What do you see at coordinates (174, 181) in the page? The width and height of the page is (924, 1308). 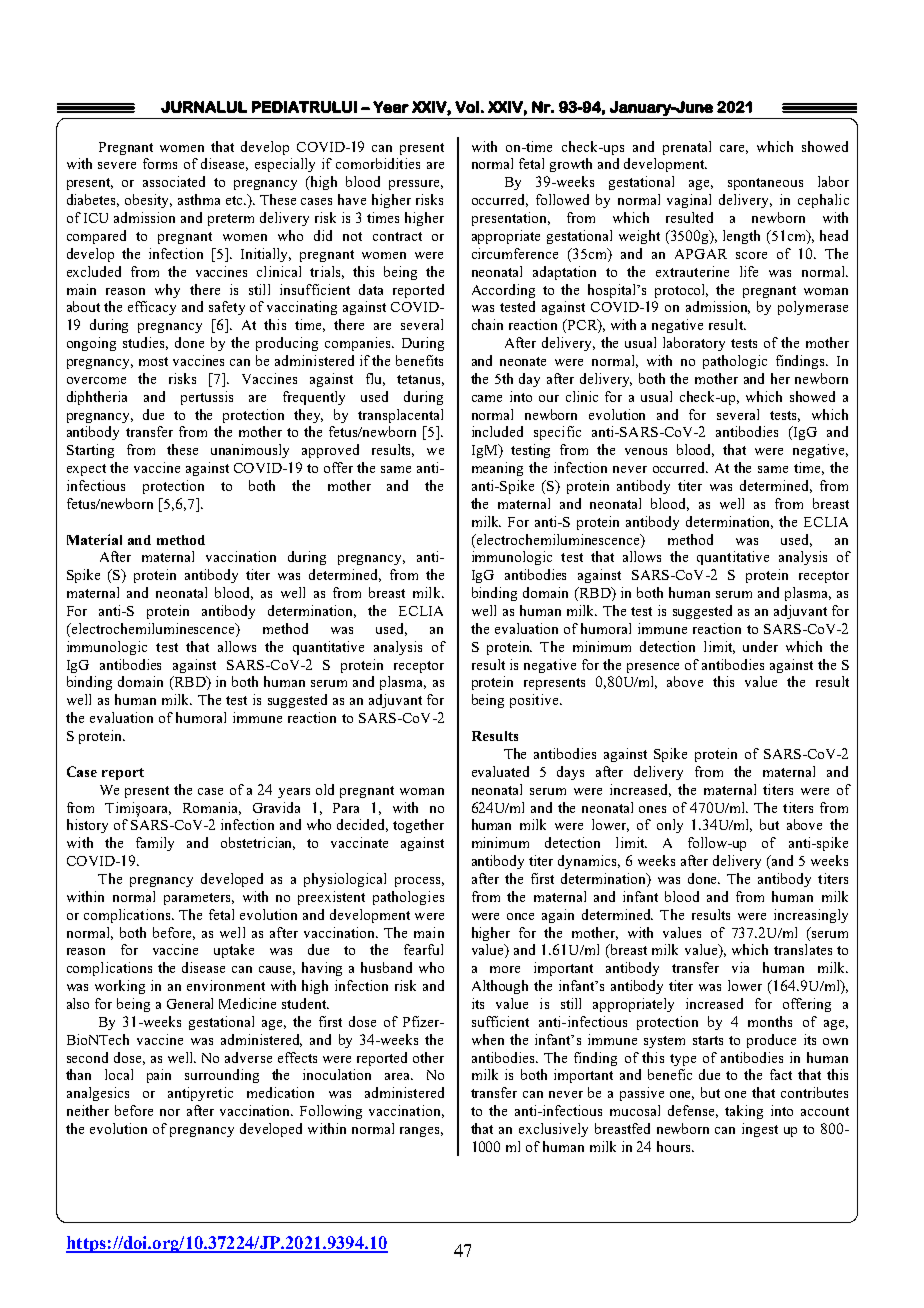 I see `associated` at bounding box center [174, 181].
